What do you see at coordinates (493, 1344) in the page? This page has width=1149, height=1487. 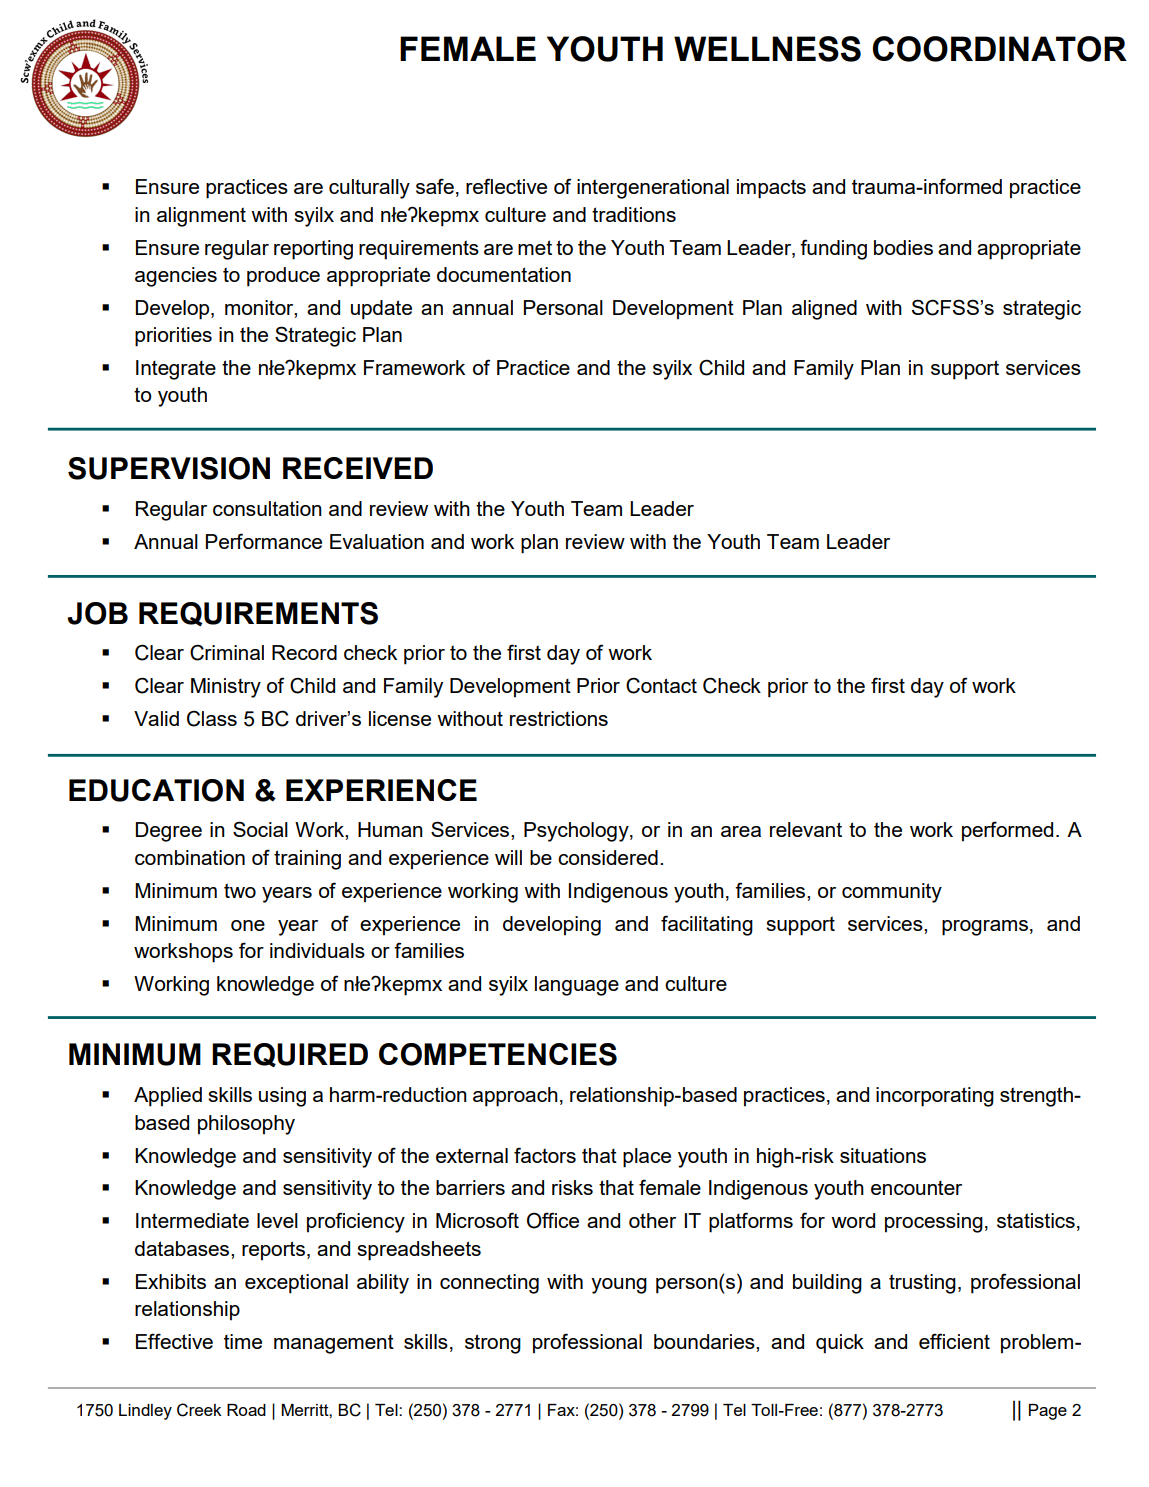 I see `strong` at bounding box center [493, 1344].
